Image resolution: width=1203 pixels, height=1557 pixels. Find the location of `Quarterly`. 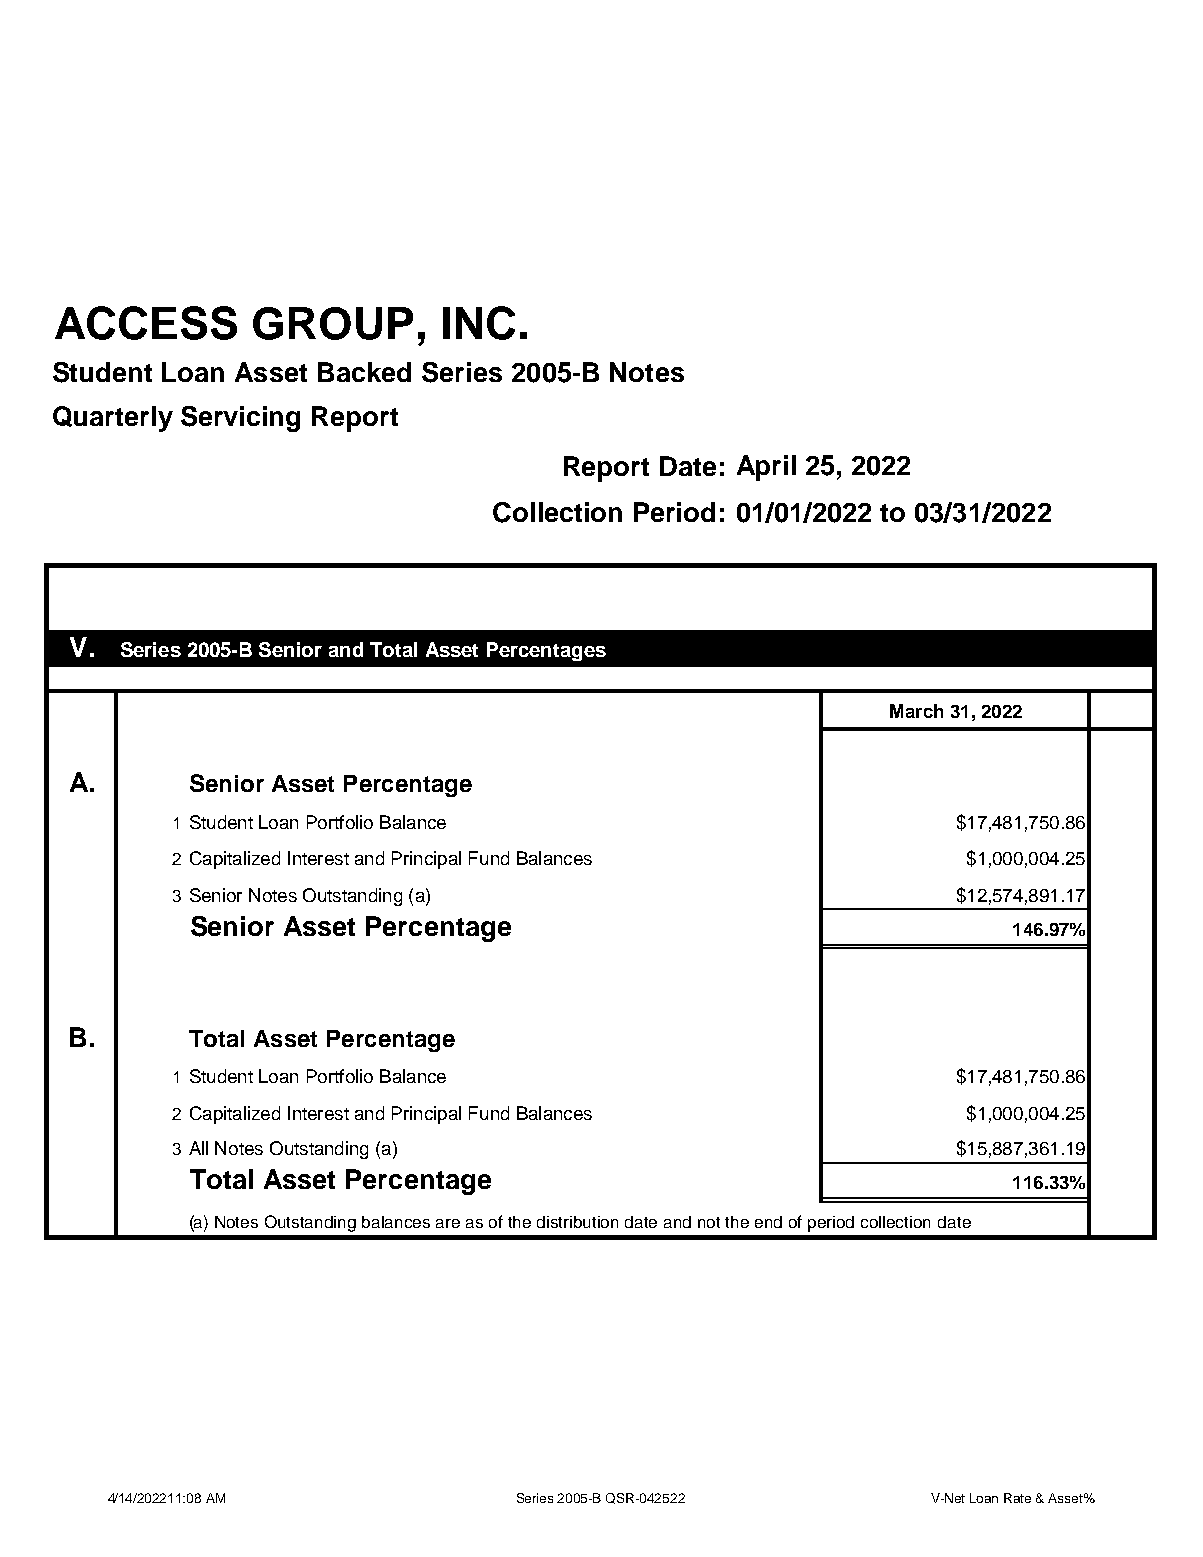

Quarterly is located at coordinates (113, 419).
